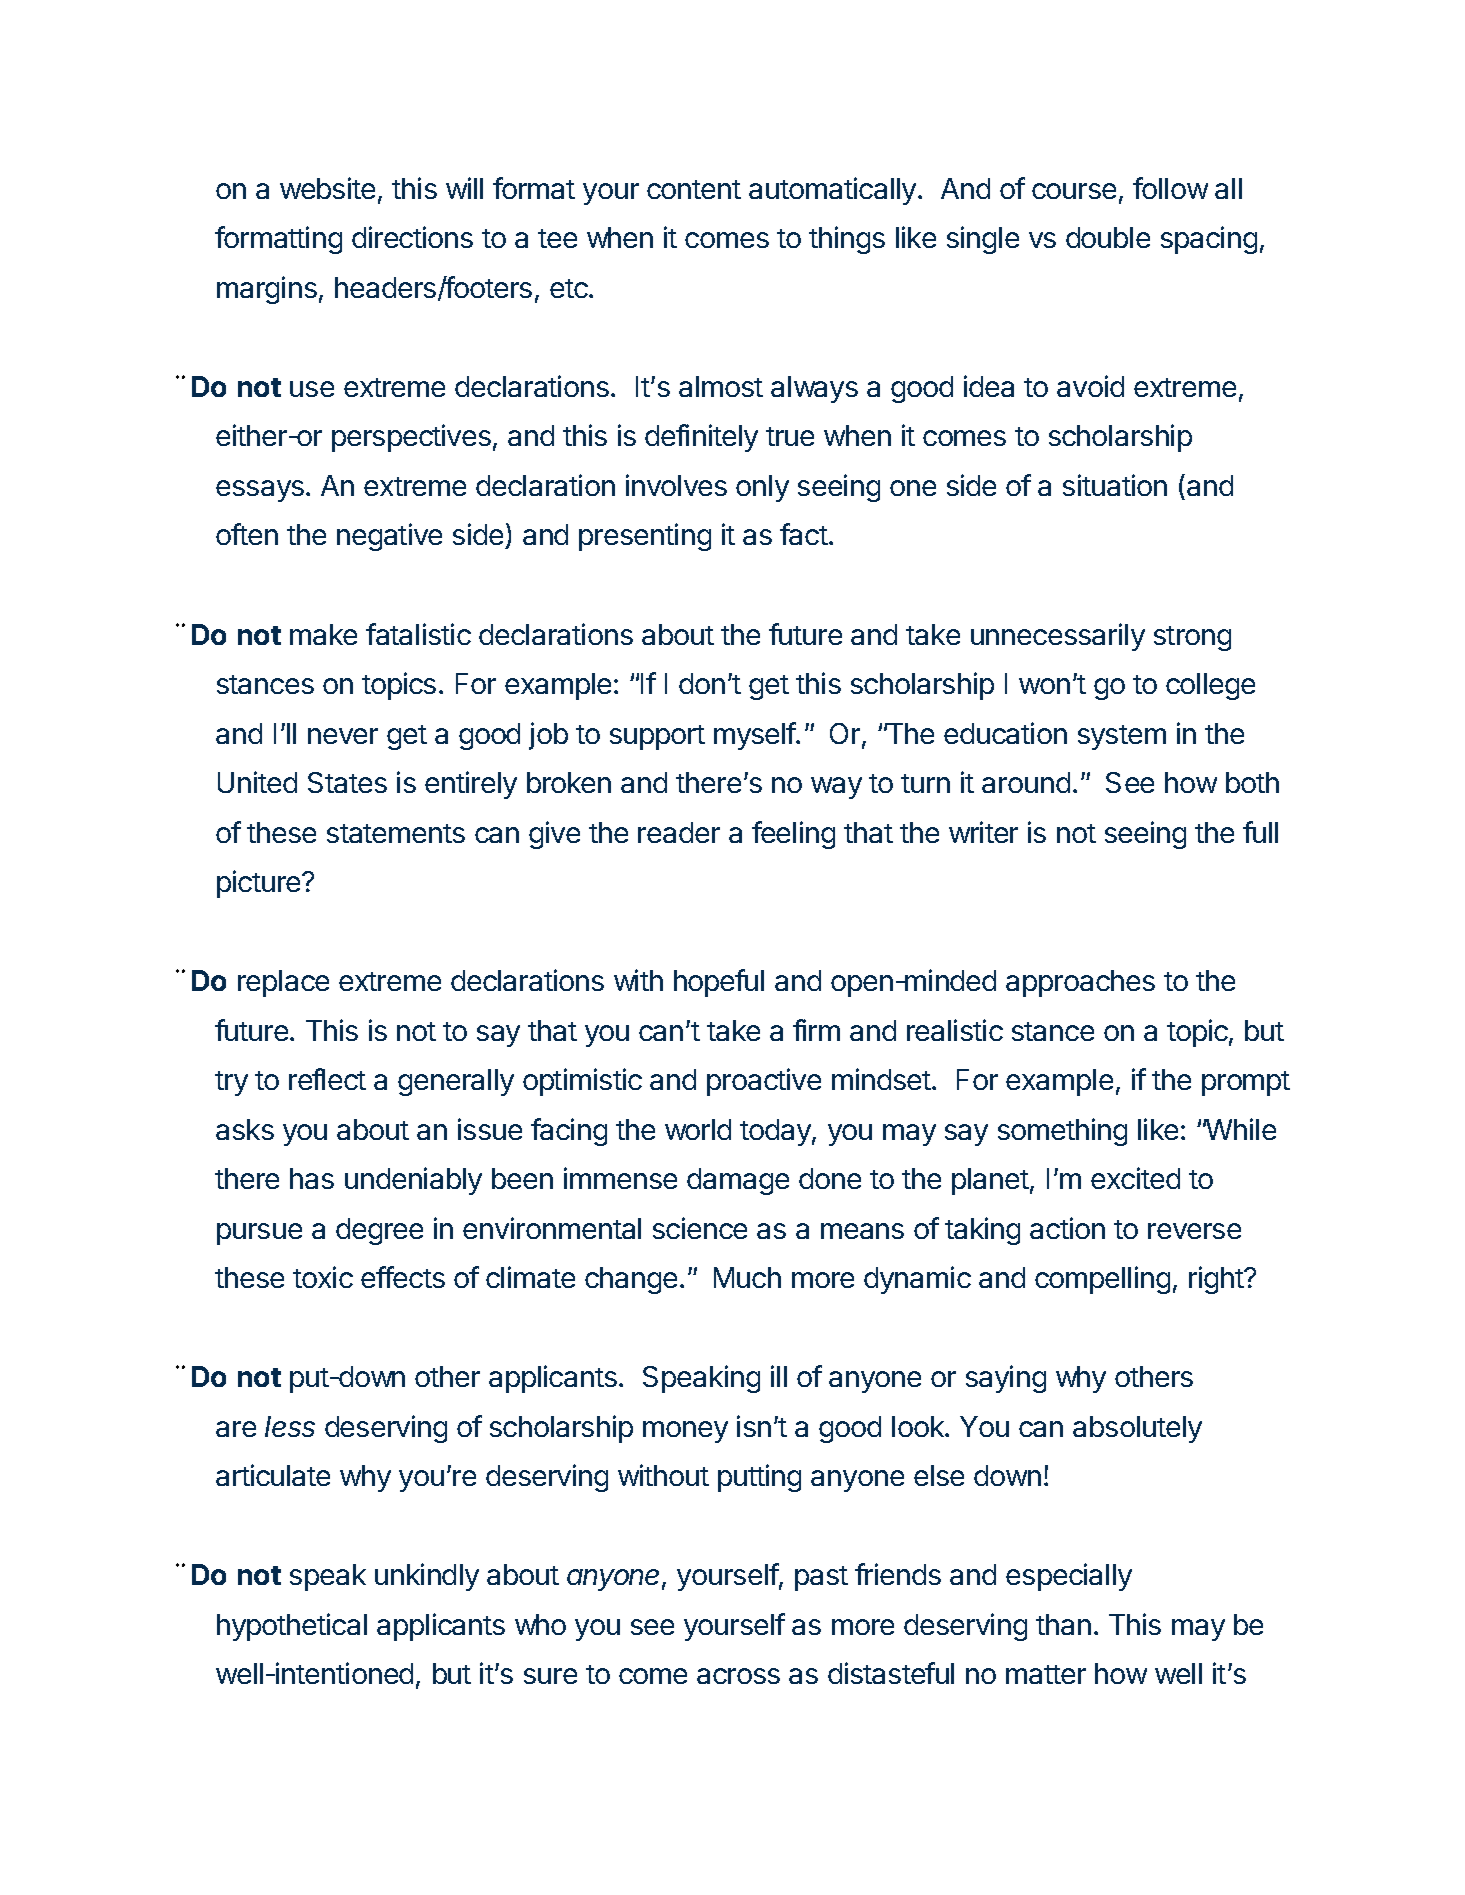 This screenshot has height=1895, width=1465. What do you see at coordinates (292, 1627) in the screenshot?
I see `hypothetical` at bounding box center [292, 1627].
